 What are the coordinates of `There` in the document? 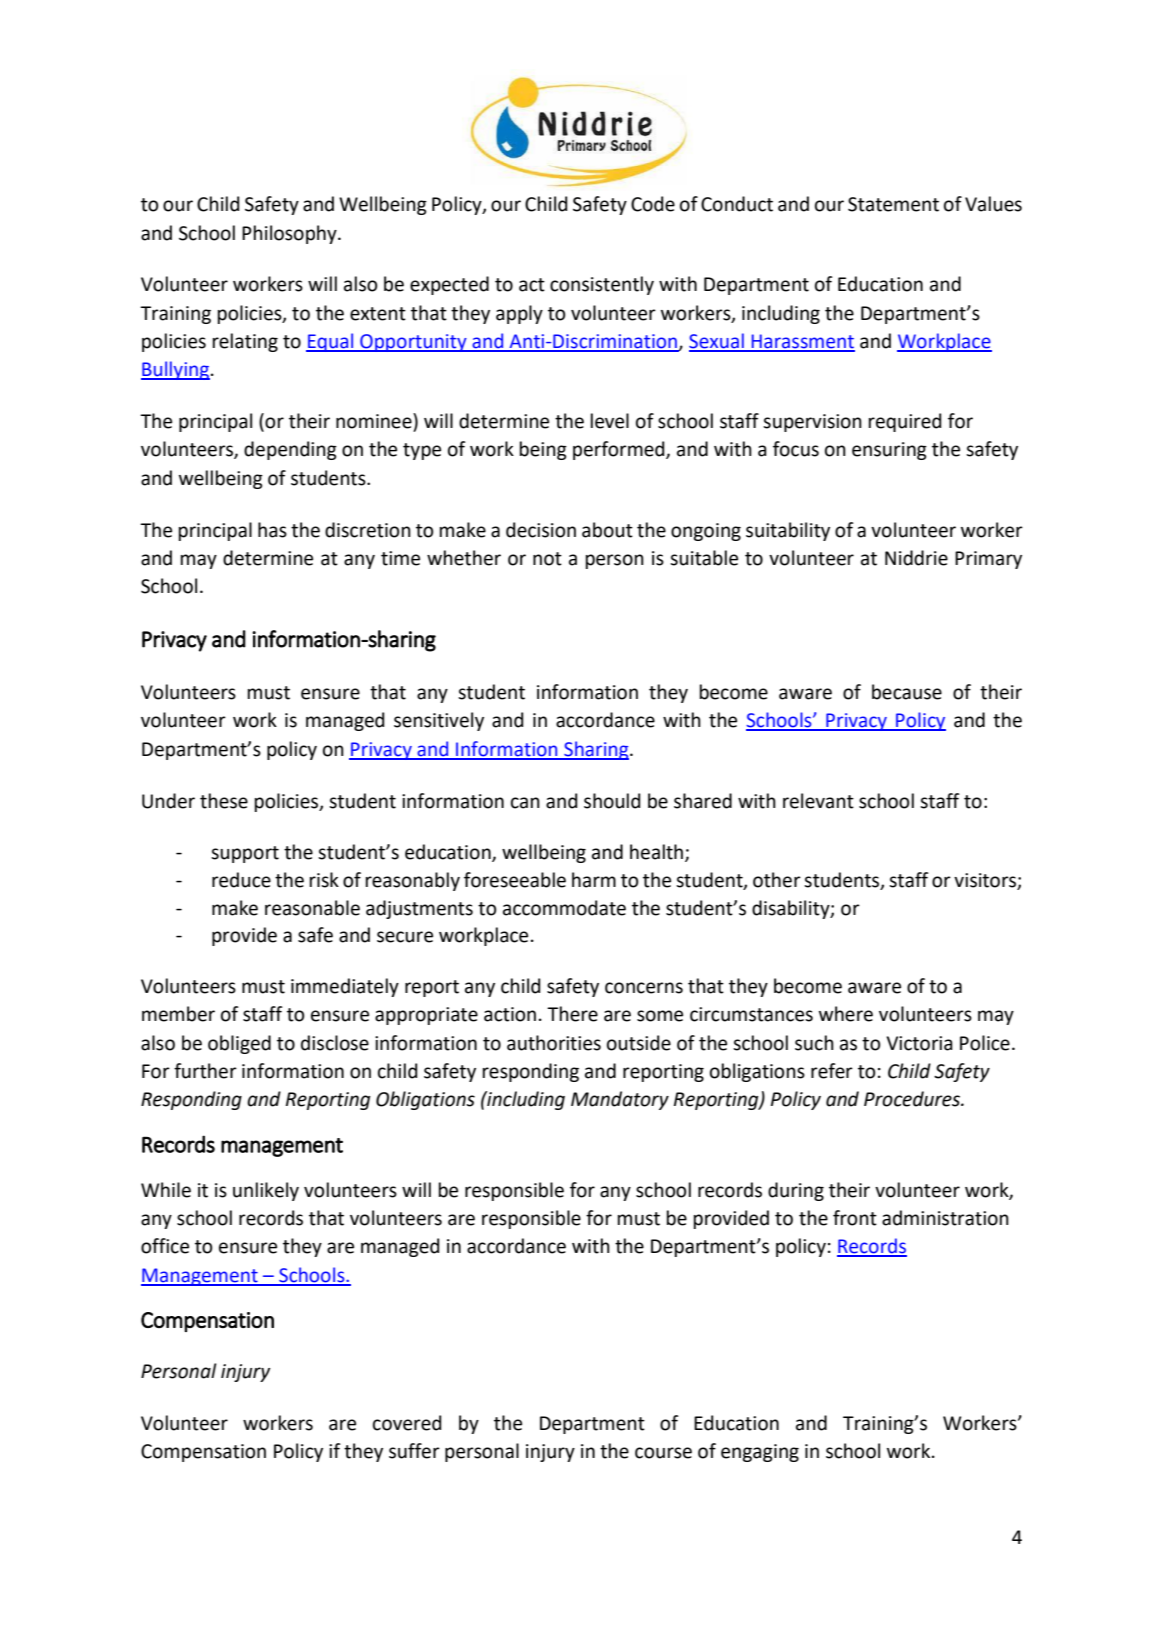 It's located at (572, 1014).
